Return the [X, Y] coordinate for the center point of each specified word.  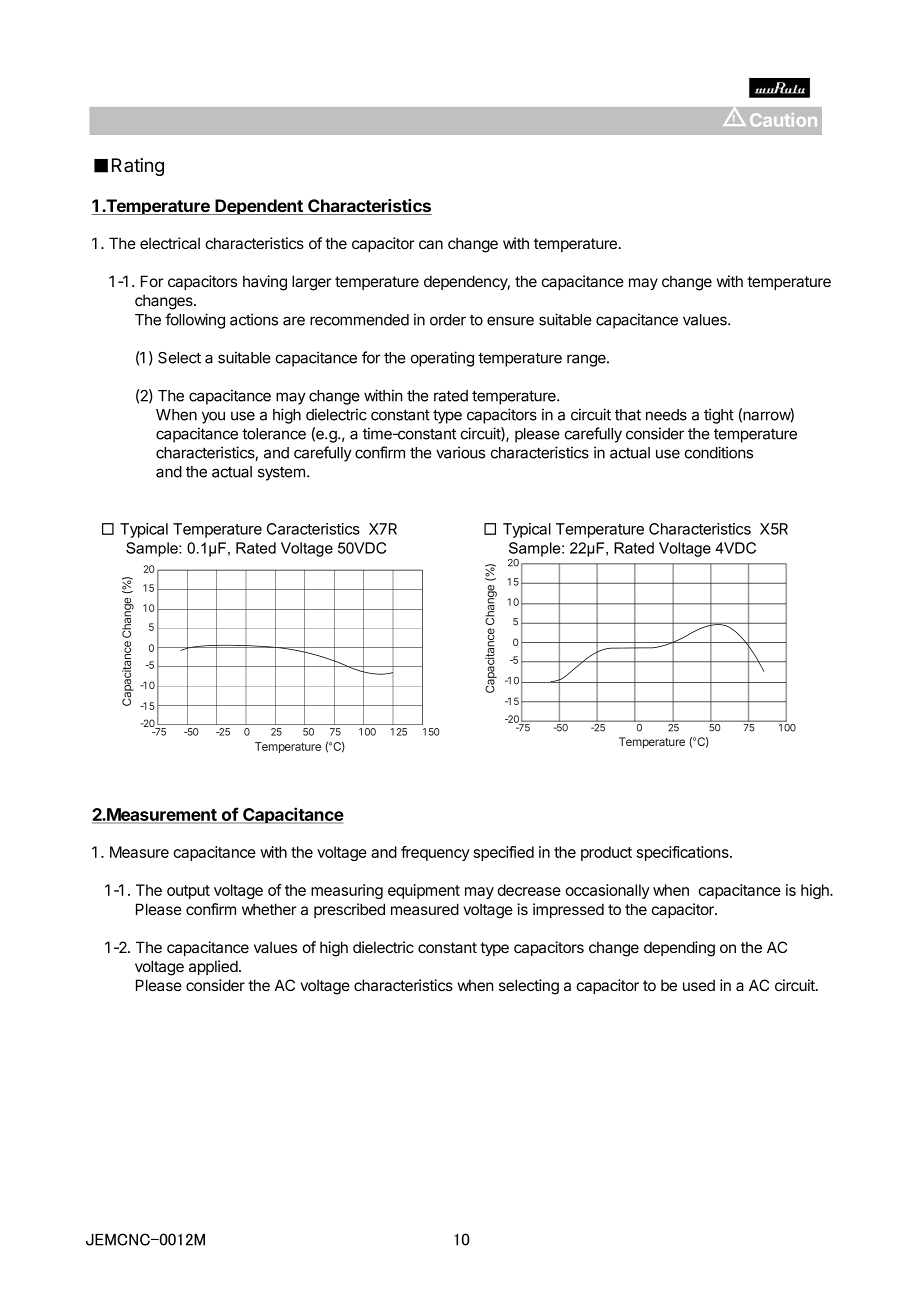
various [460, 452]
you [213, 417]
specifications [684, 853]
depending [679, 949]
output [188, 892]
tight [719, 416]
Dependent [259, 207]
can [431, 244]
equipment [424, 891]
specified [504, 853]
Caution [783, 120]
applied [214, 967]
